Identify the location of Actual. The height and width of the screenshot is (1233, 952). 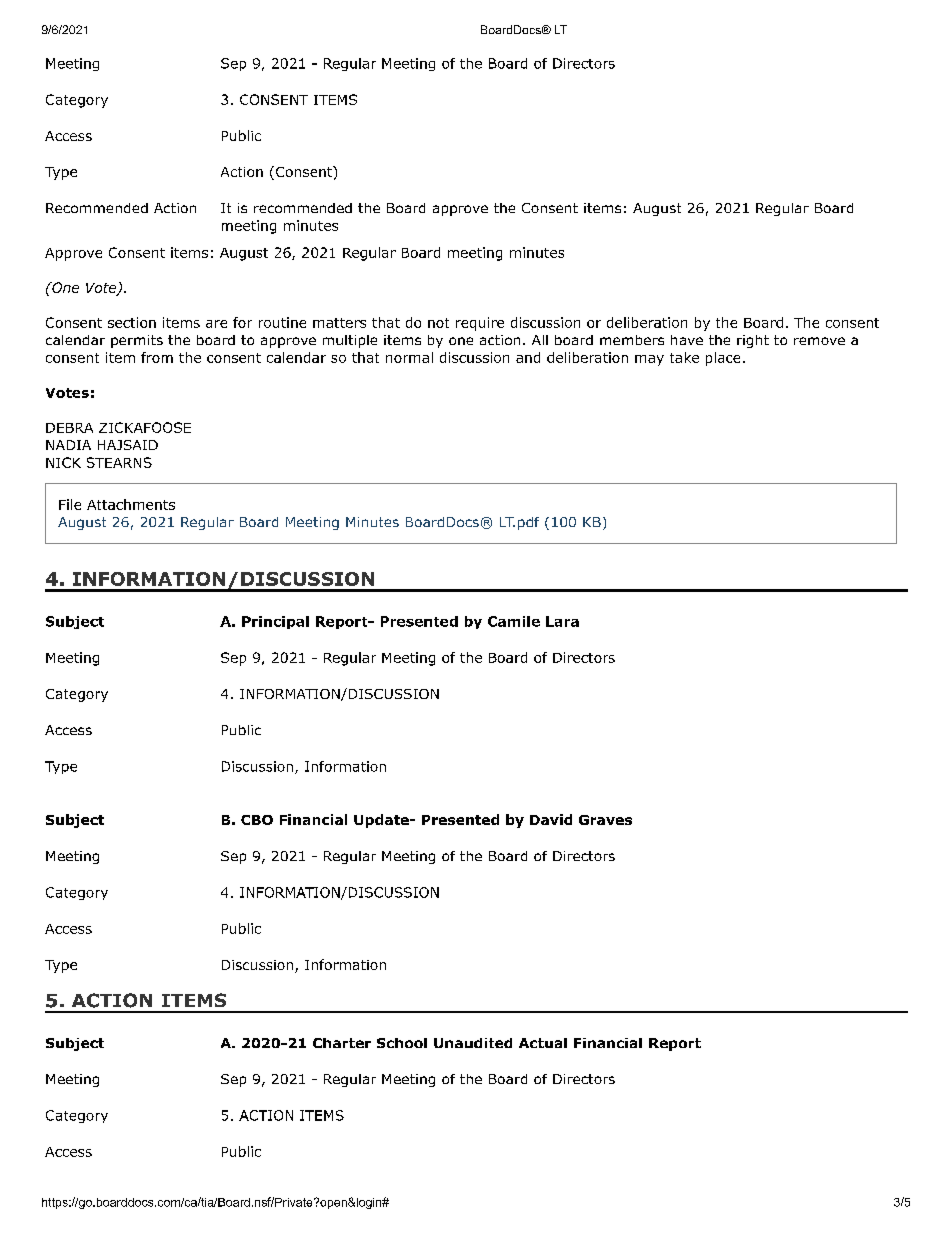
(543, 1043).
